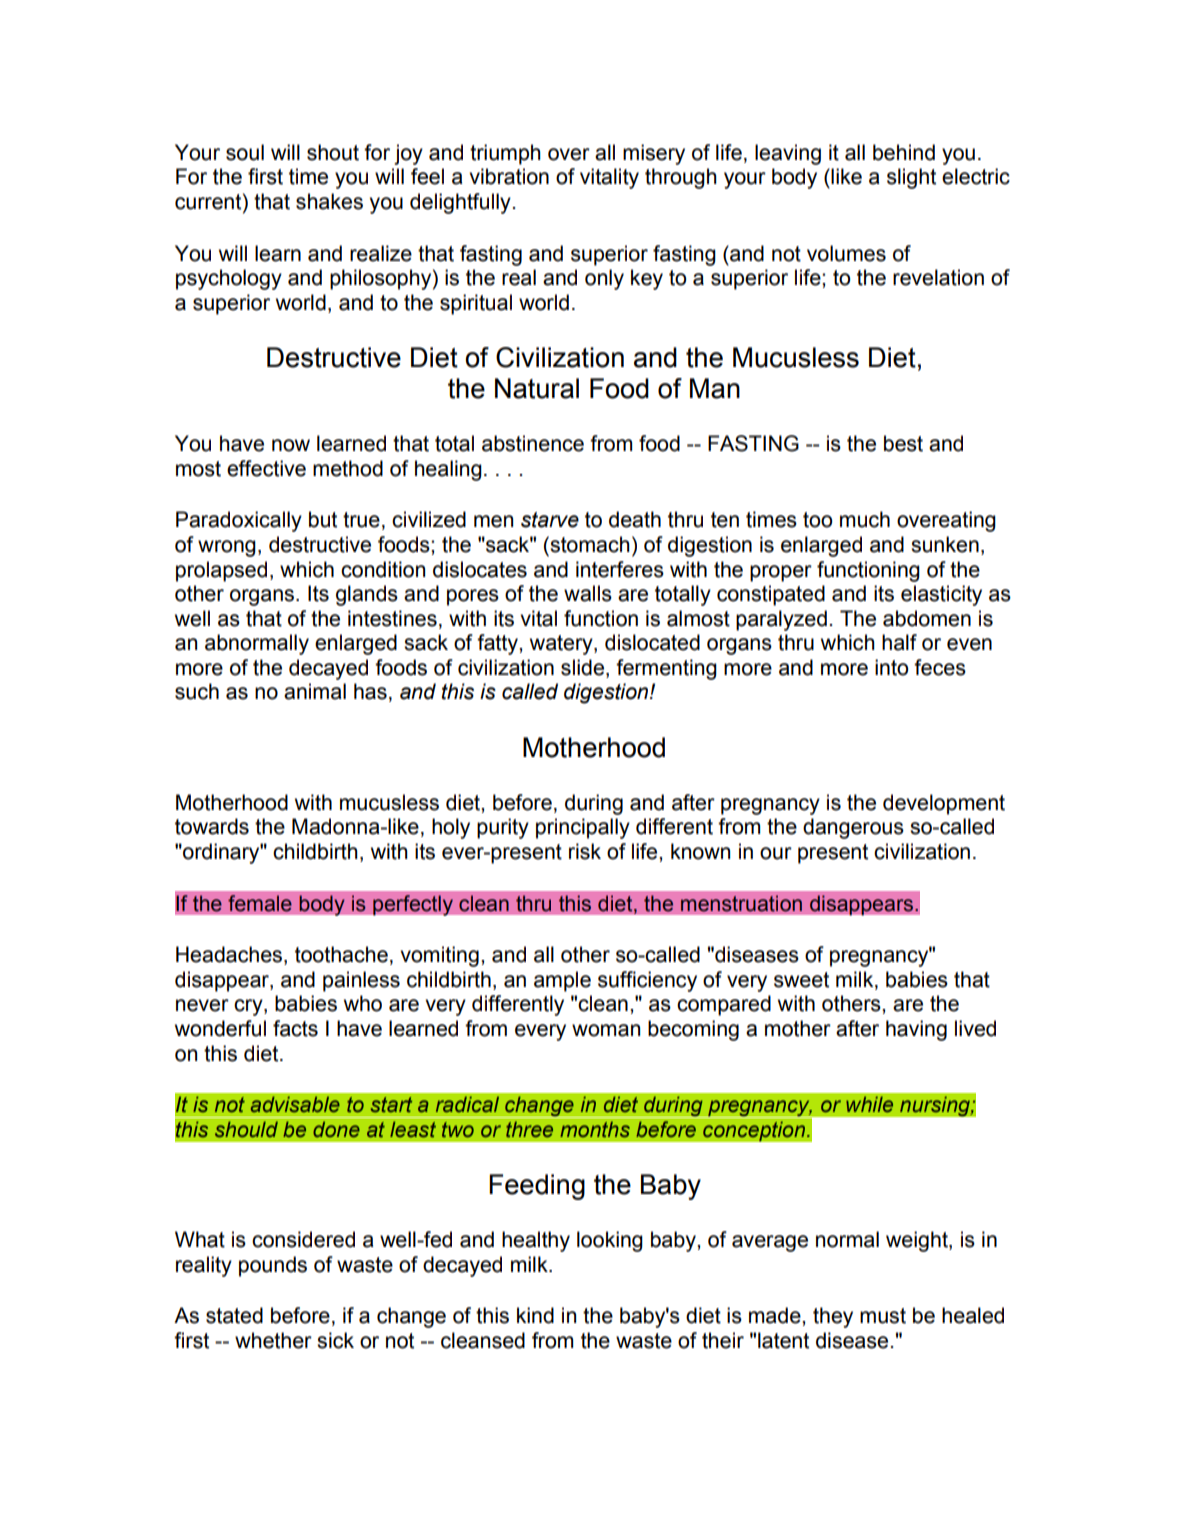  Describe the element at coordinates (273, 1340) in the screenshot. I see `whether` at that location.
